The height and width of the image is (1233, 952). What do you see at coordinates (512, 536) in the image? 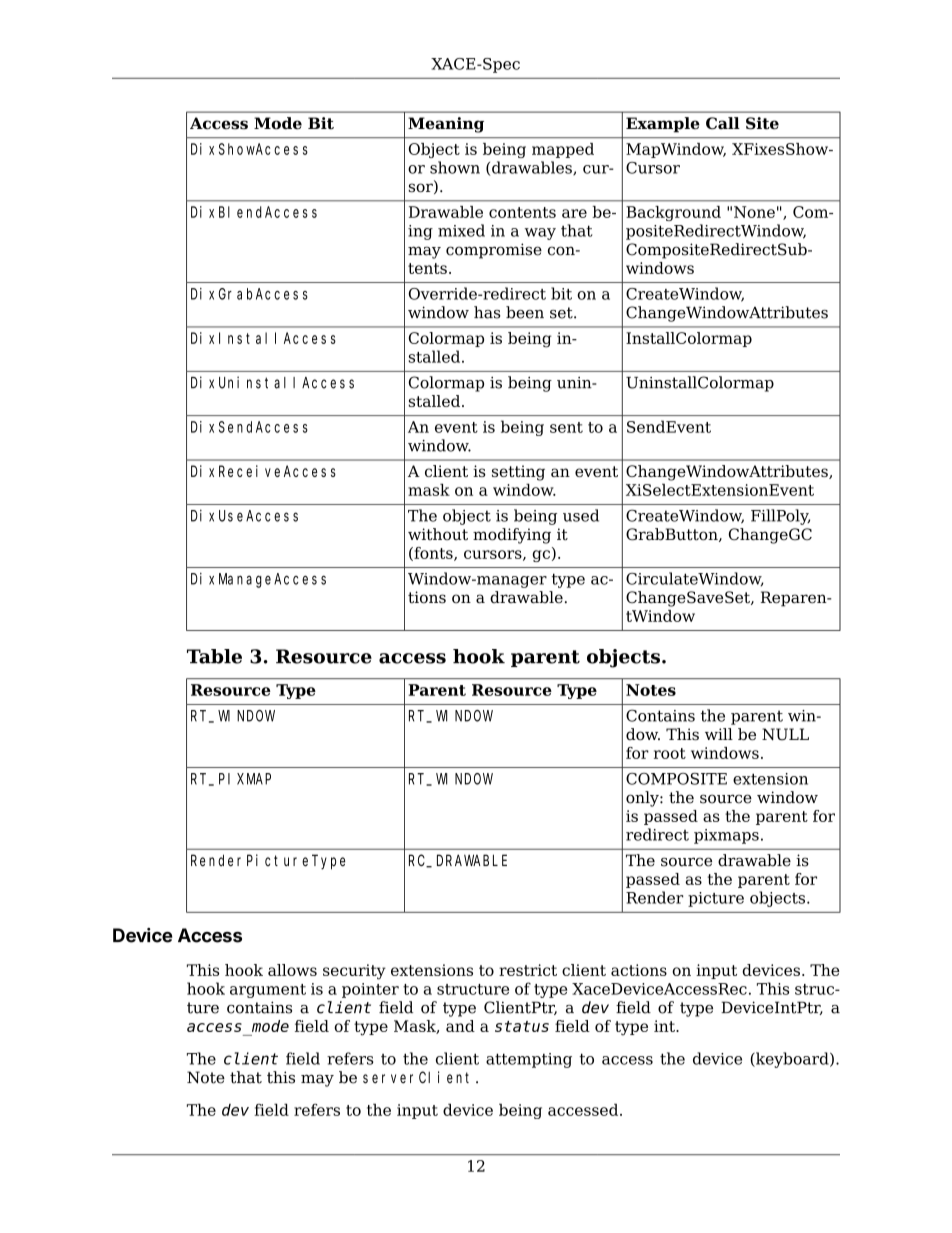
I see `modifying` at bounding box center [512, 536].
